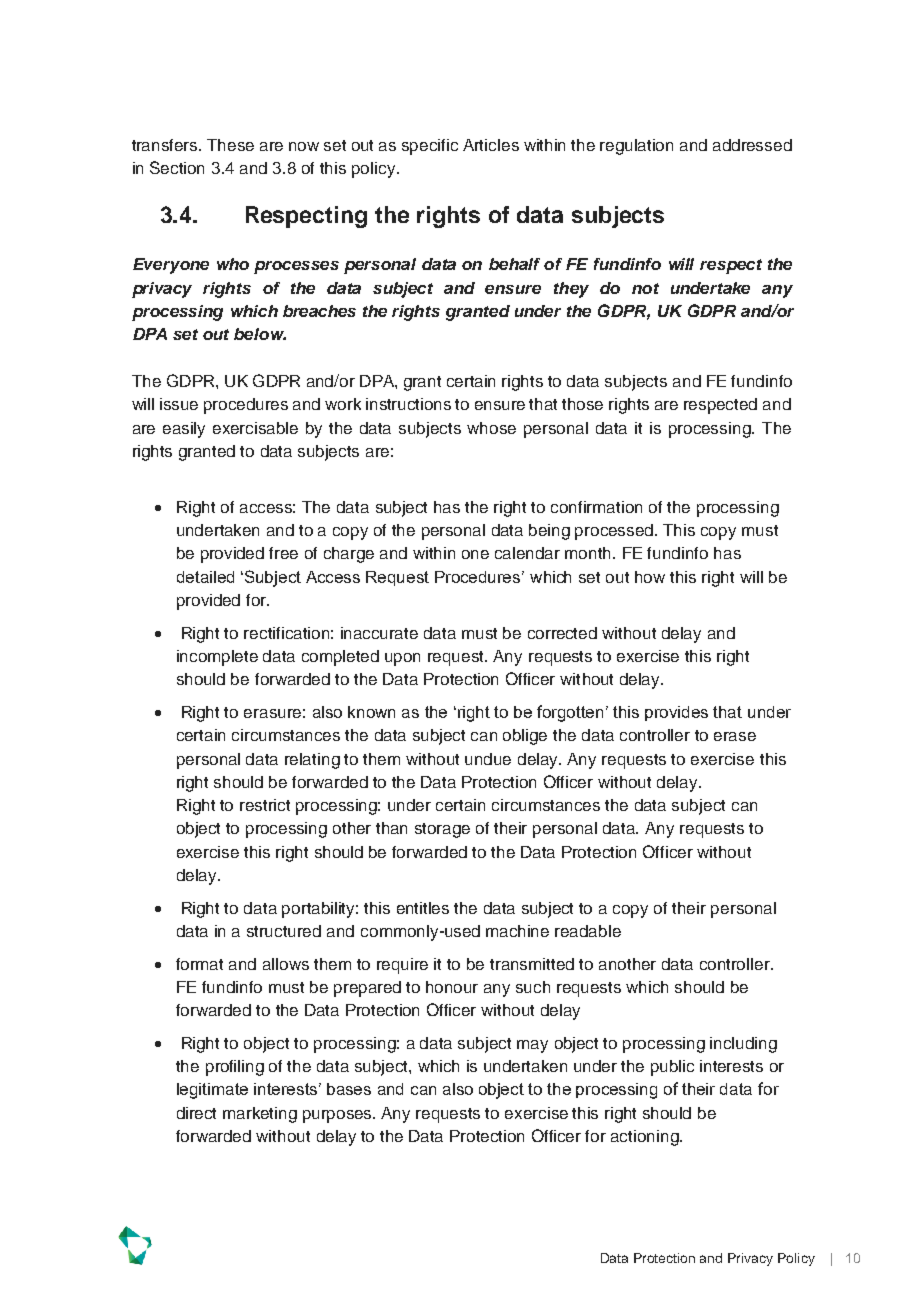 The width and height of the page is (924, 1308). Describe the element at coordinates (488, 759) in the page. I see `undue` at that location.
